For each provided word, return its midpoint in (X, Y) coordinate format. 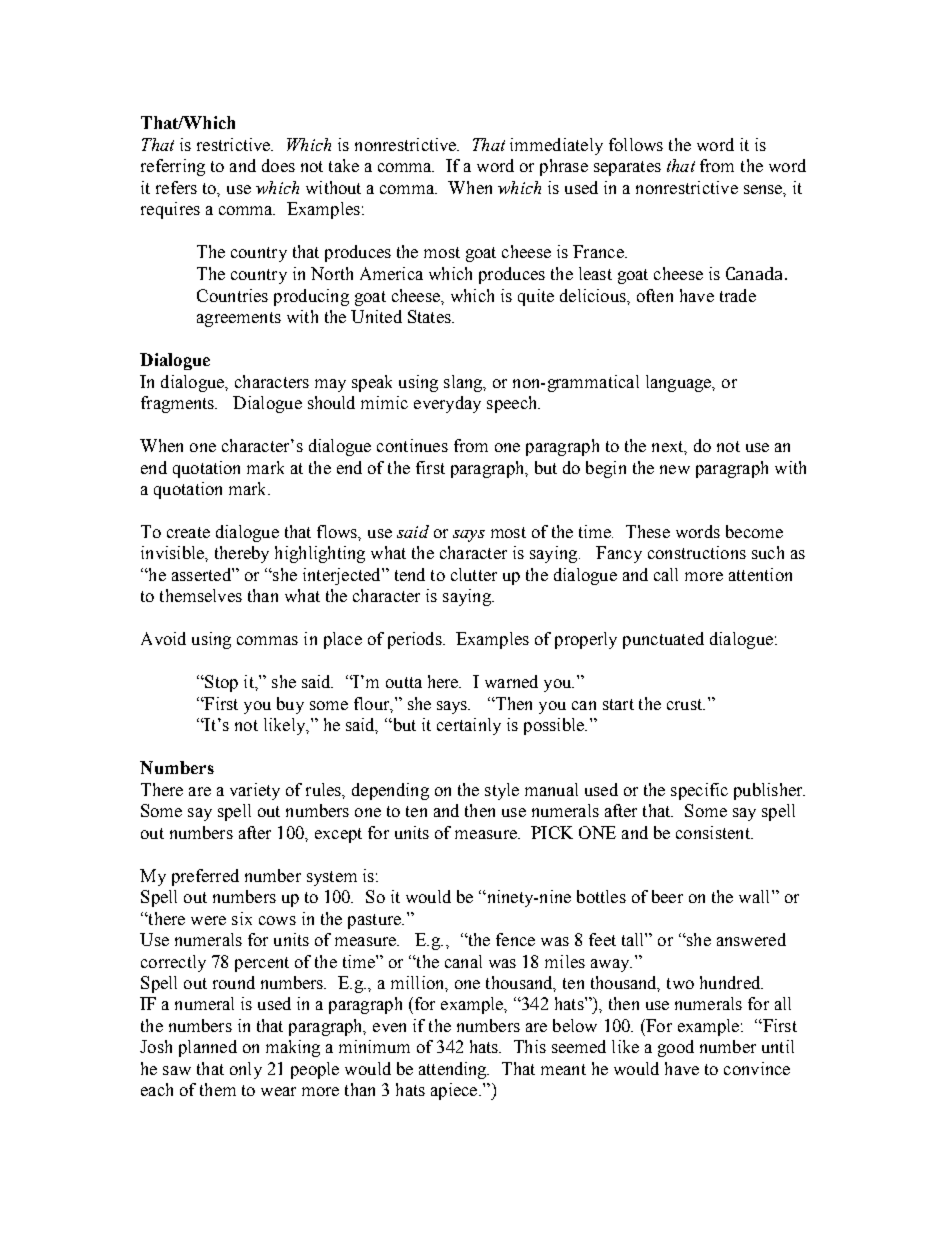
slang (464, 383)
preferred (205, 877)
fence (515, 939)
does (278, 165)
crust (686, 704)
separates (627, 168)
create (188, 532)
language (680, 383)
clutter (474, 574)
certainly (469, 726)
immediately (556, 146)
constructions (697, 552)
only (246, 1070)
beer (667, 896)
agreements (239, 319)
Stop (220, 683)
